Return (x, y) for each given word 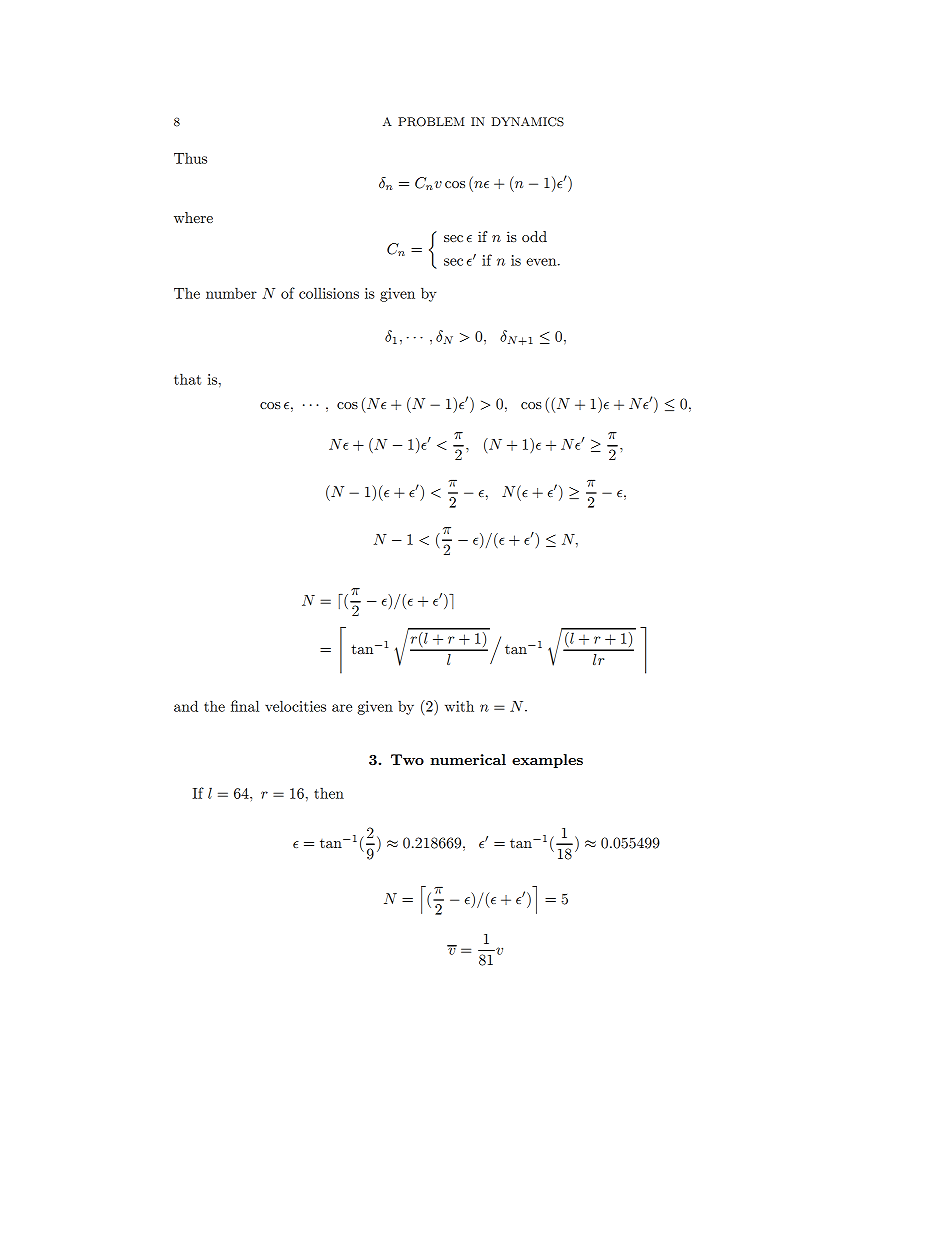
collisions (329, 293)
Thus (190, 158)
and (186, 706)
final (245, 706)
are (342, 708)
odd (534, 236)
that (187, 379)
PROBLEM (431, 122)
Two (407, 759)
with (459, 706)
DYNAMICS (528, 122)
